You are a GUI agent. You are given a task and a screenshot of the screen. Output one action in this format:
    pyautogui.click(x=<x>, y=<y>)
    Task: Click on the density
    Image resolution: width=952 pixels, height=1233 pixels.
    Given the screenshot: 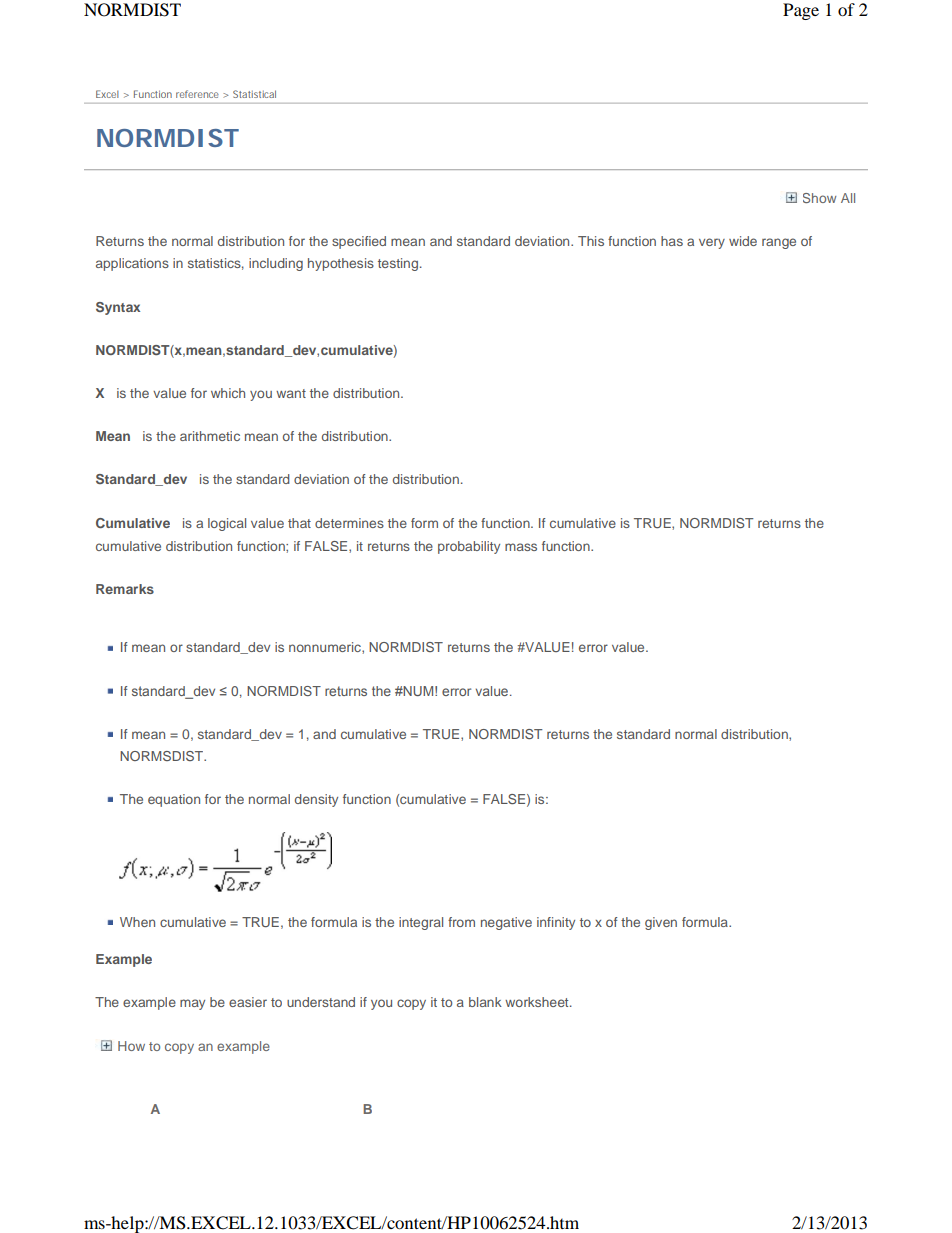 What is the action you would take?
    pyautogui.click(x=316, y=800)
